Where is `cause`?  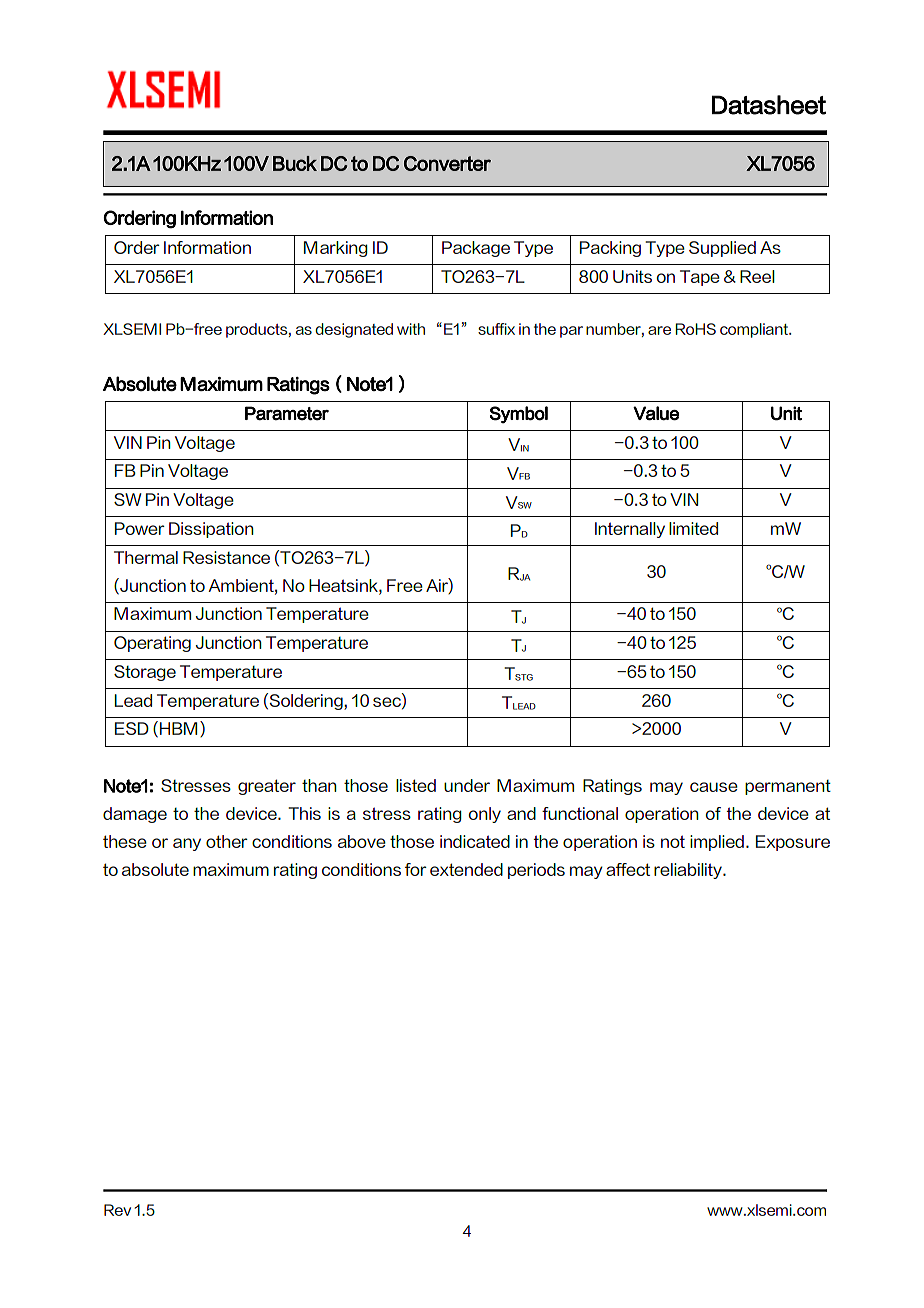
cause is located at coordinates (714, 787).
